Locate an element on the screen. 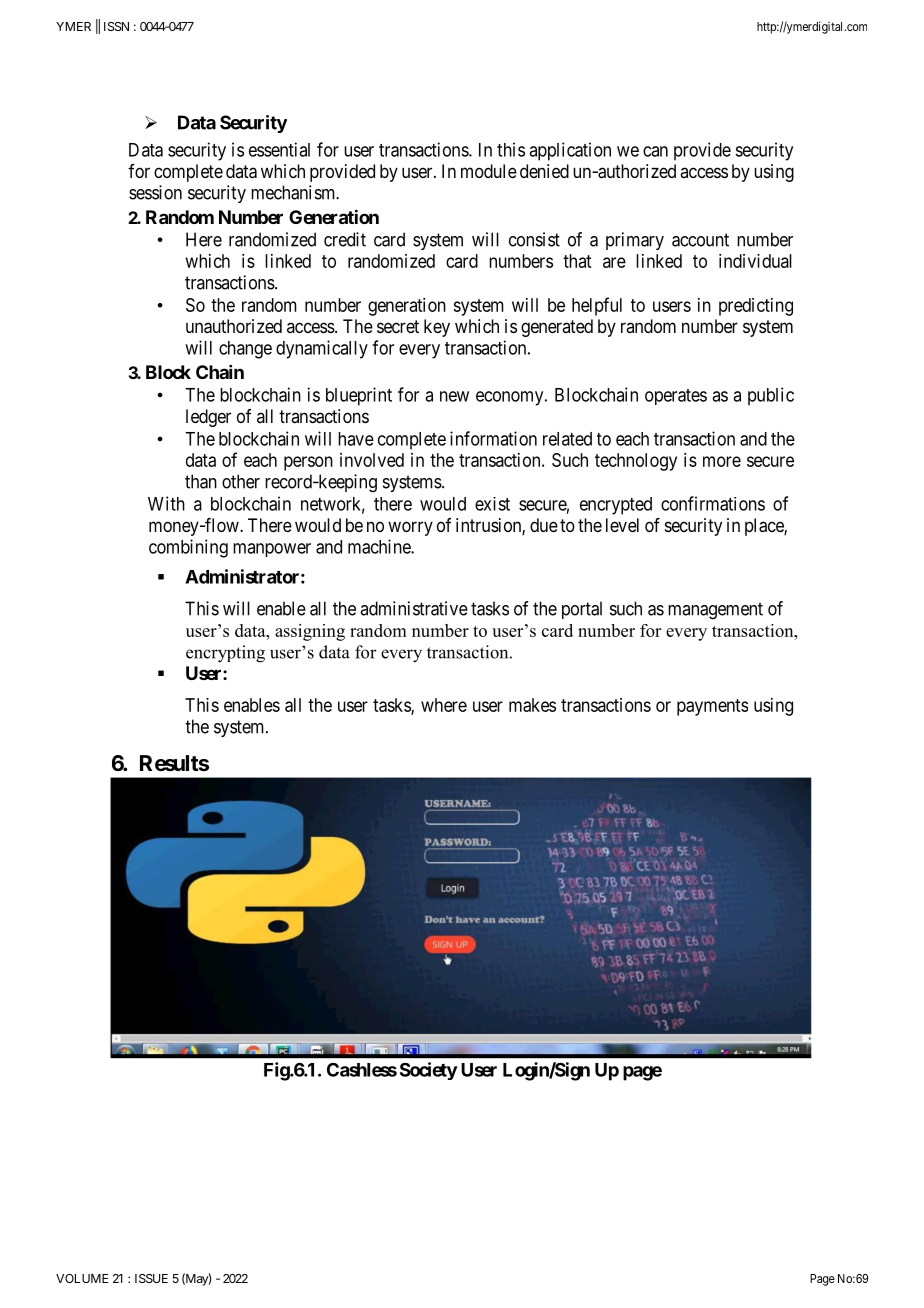 This screenshot has height=1308, width=924. can is located at coordinates (655, 151).
